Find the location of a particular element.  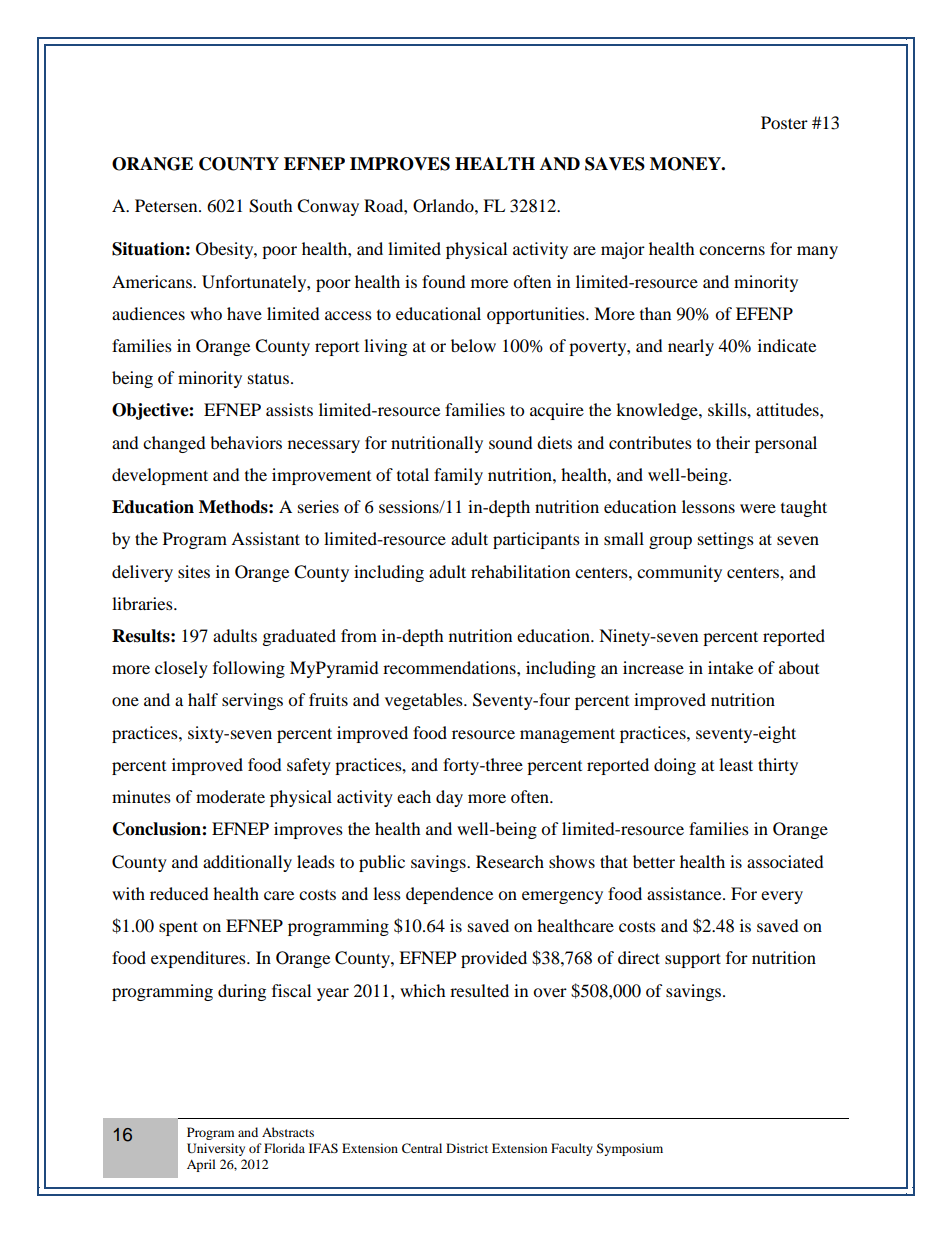

University is located at coordinates (216, 1149).
